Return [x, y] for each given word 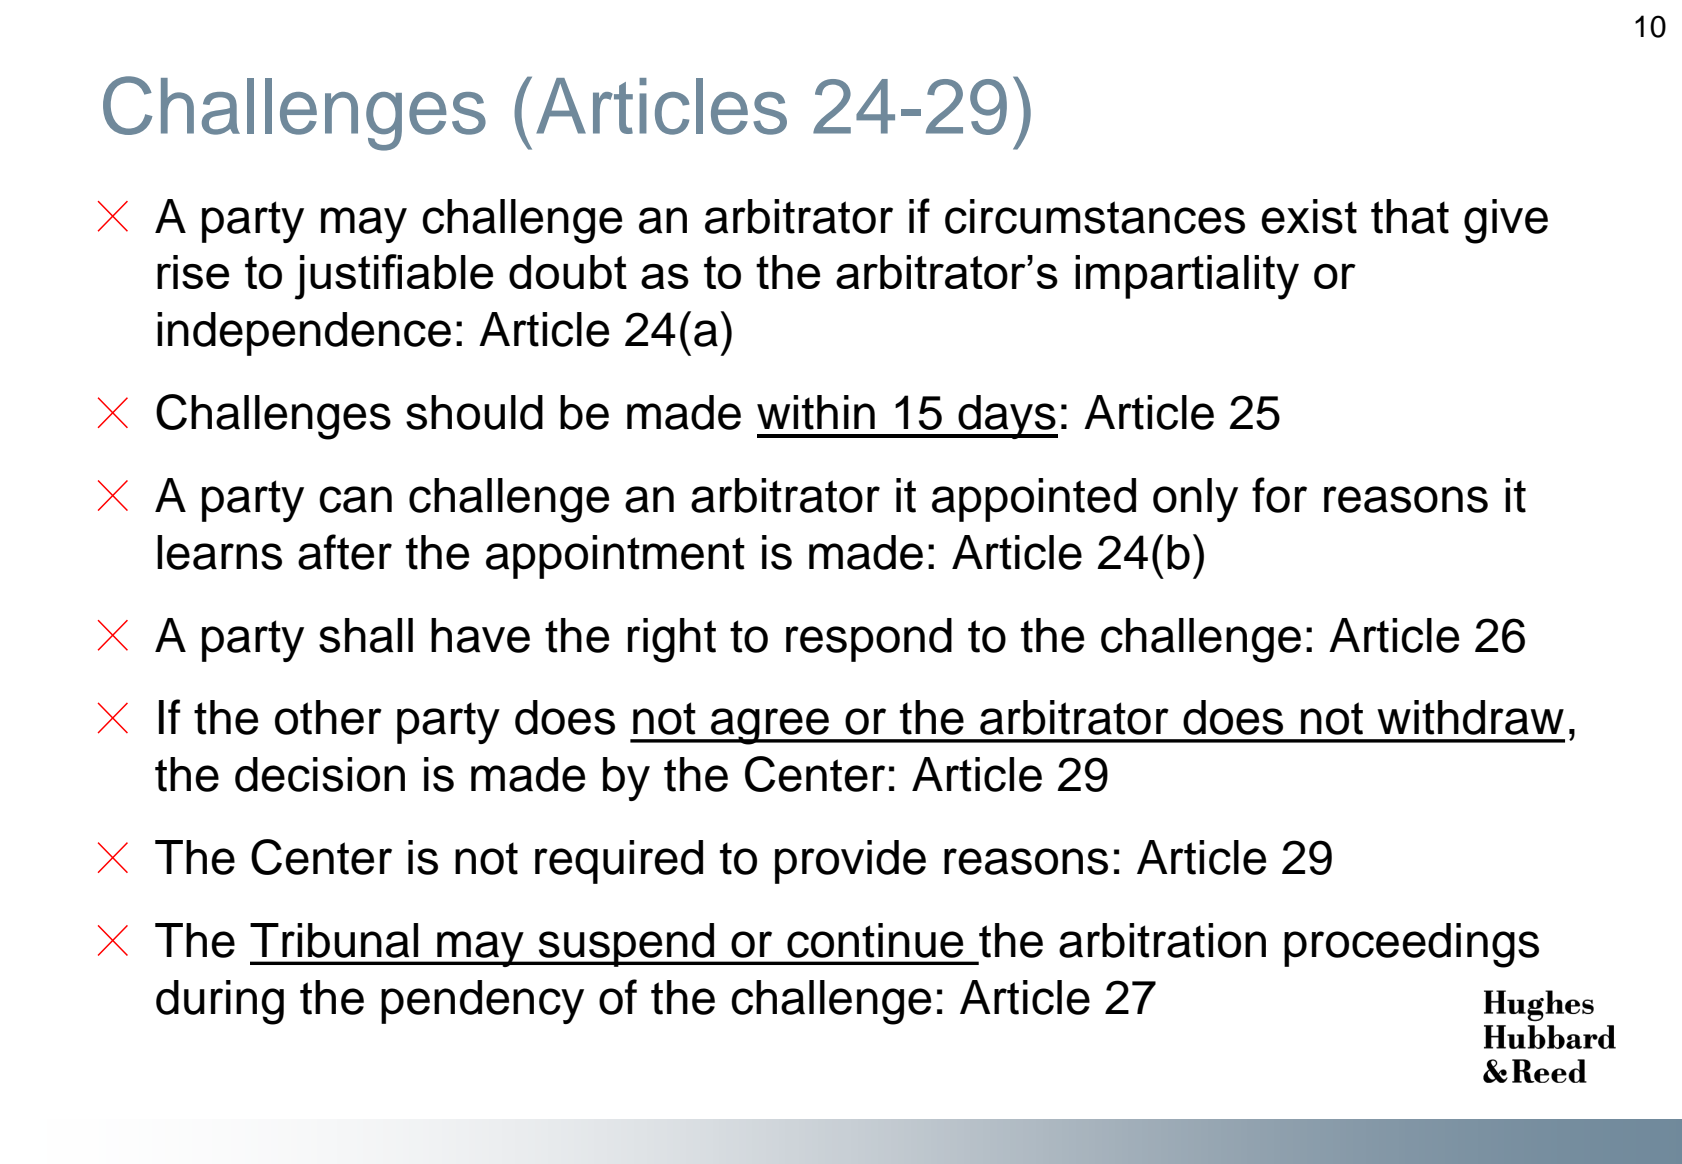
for [1279, 495]
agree [770, 726]
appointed [1034, 500]
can [355, 499]
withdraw [1470, 717]
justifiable [394, 277]
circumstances [1095, 216]
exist [1309, 216]
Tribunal [334, 940]
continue [875, 940]
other [328, 717]
